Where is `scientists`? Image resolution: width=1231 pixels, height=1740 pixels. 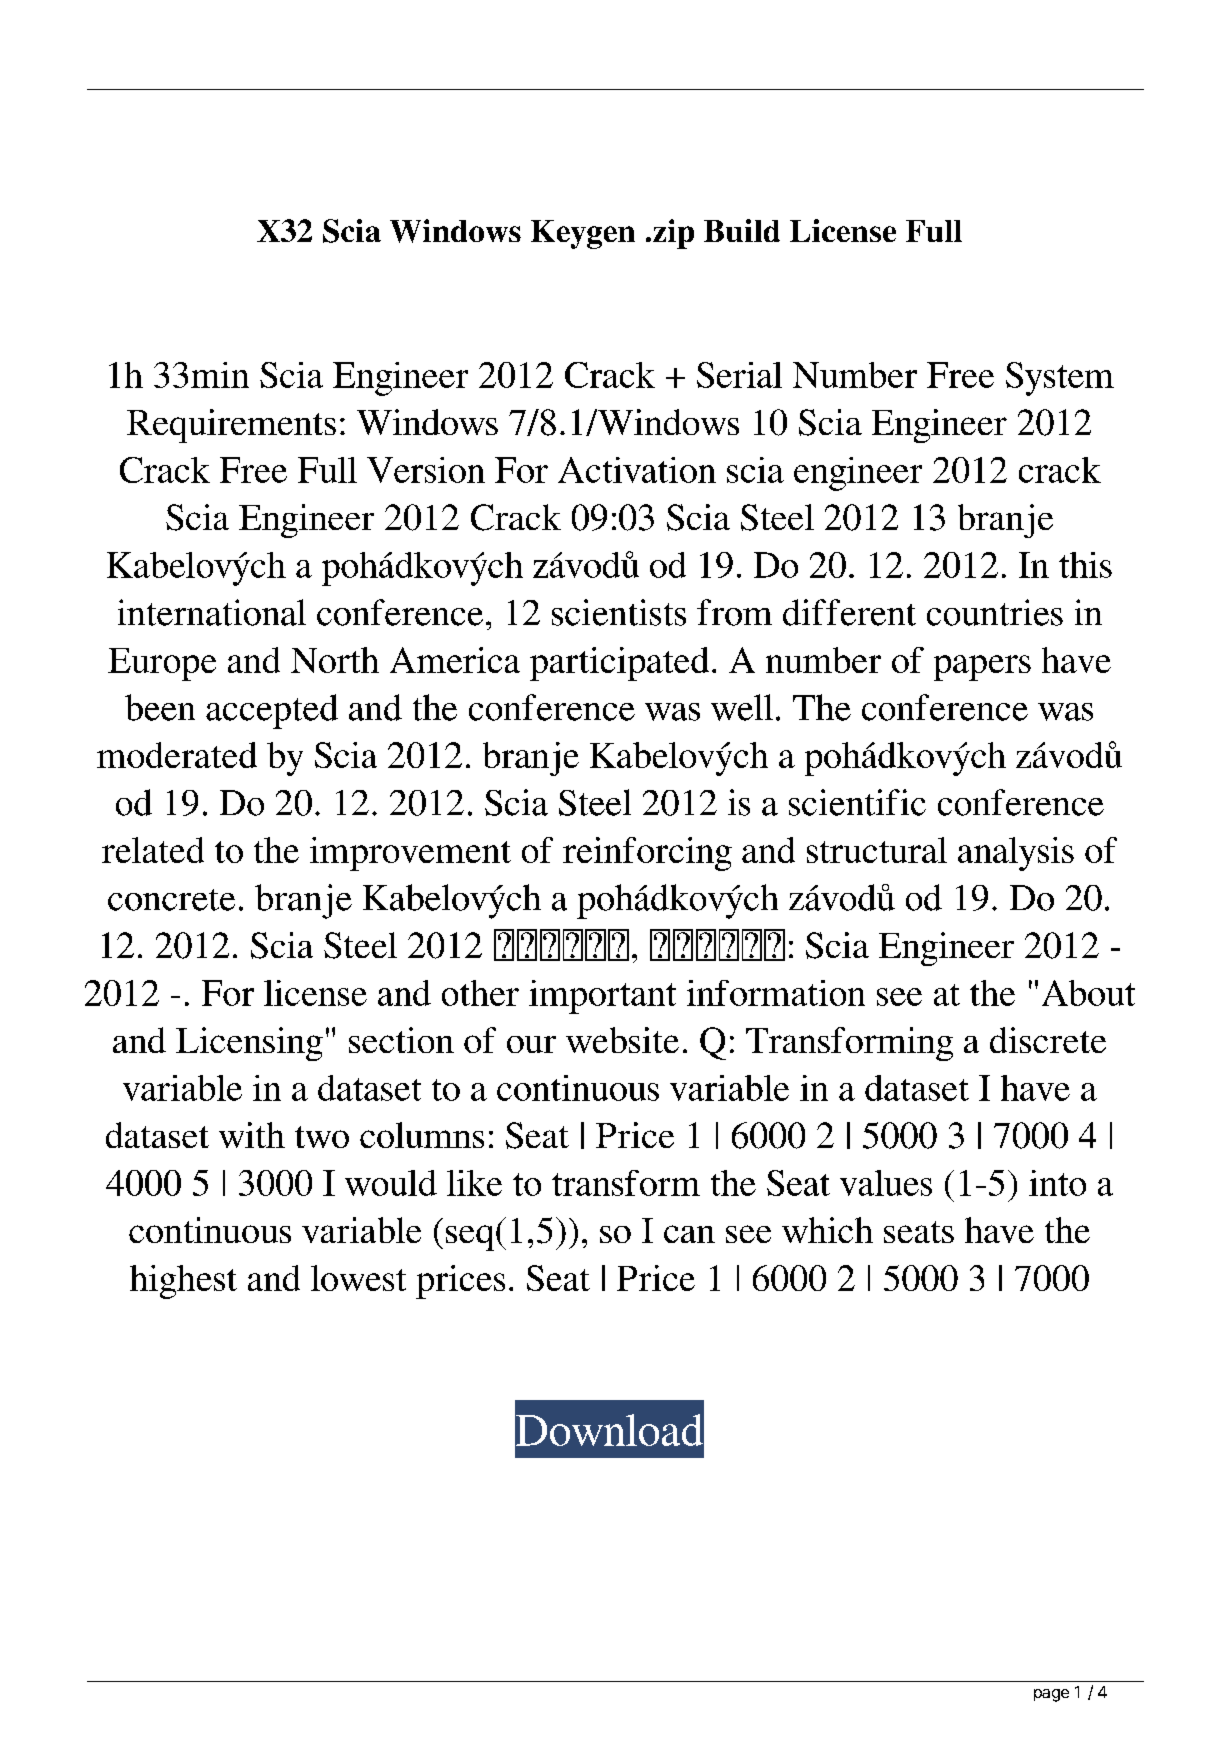 scientists is located at coordinates (619, 612).
